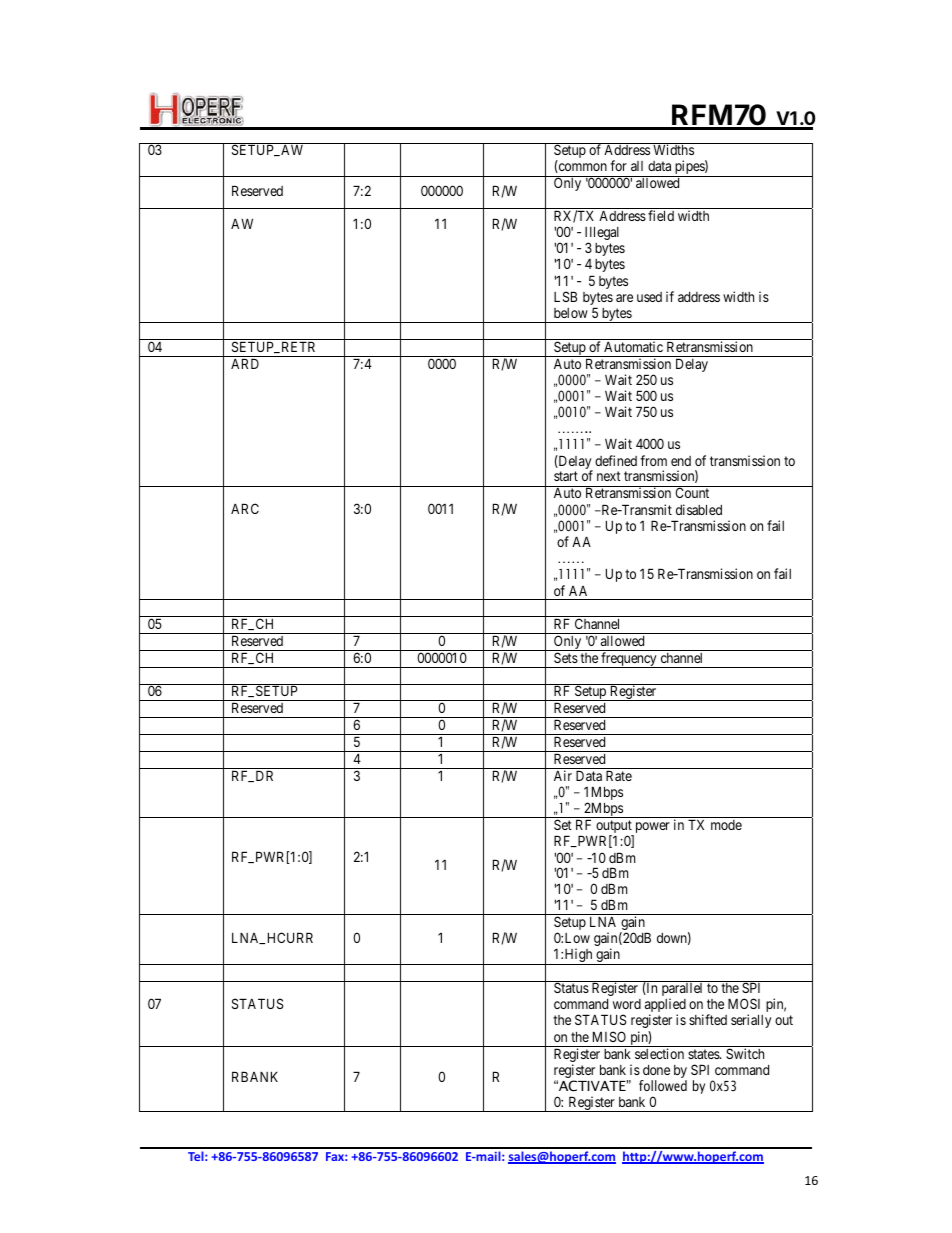 The height and width of the screenshot is (1233, 952). What do you see at coordinates (618, 165) in the screenshot?
I see `for` at bounding box center [618, 165].
